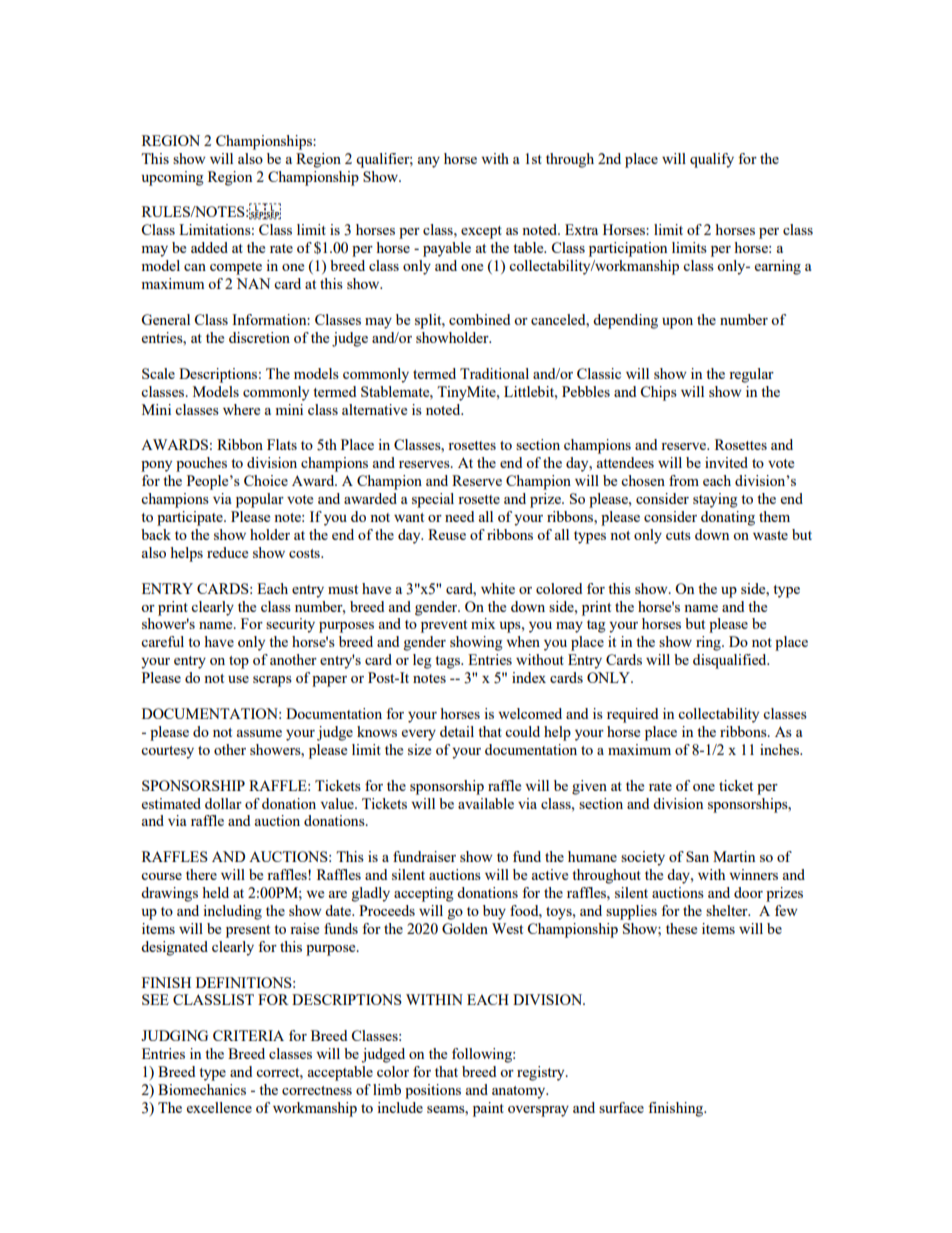  Describe the element at coordinates (202, 1089) in the screenshot. I see `Biomechanics` at that location.
